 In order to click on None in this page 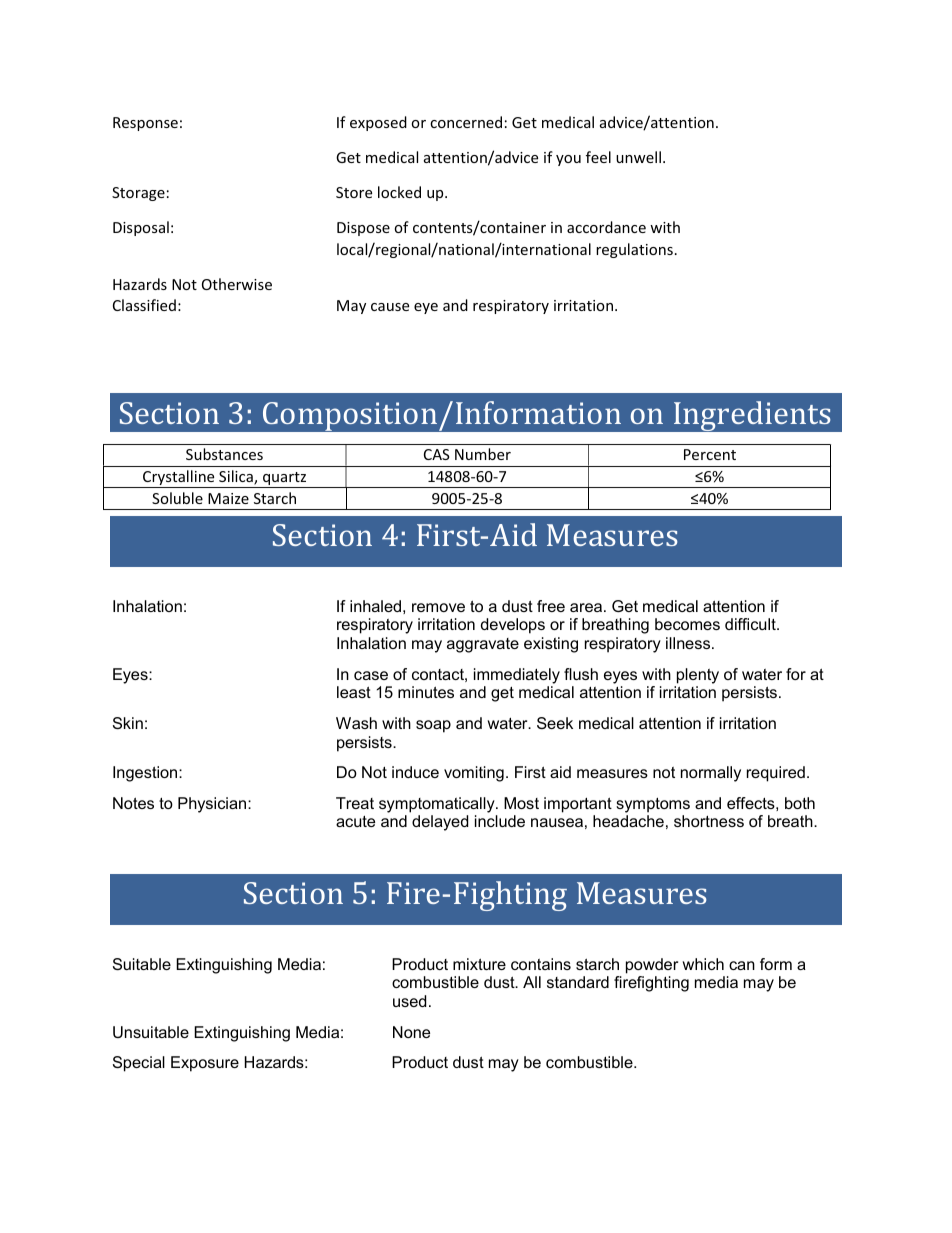, I will do `click(411, 1032)`.
